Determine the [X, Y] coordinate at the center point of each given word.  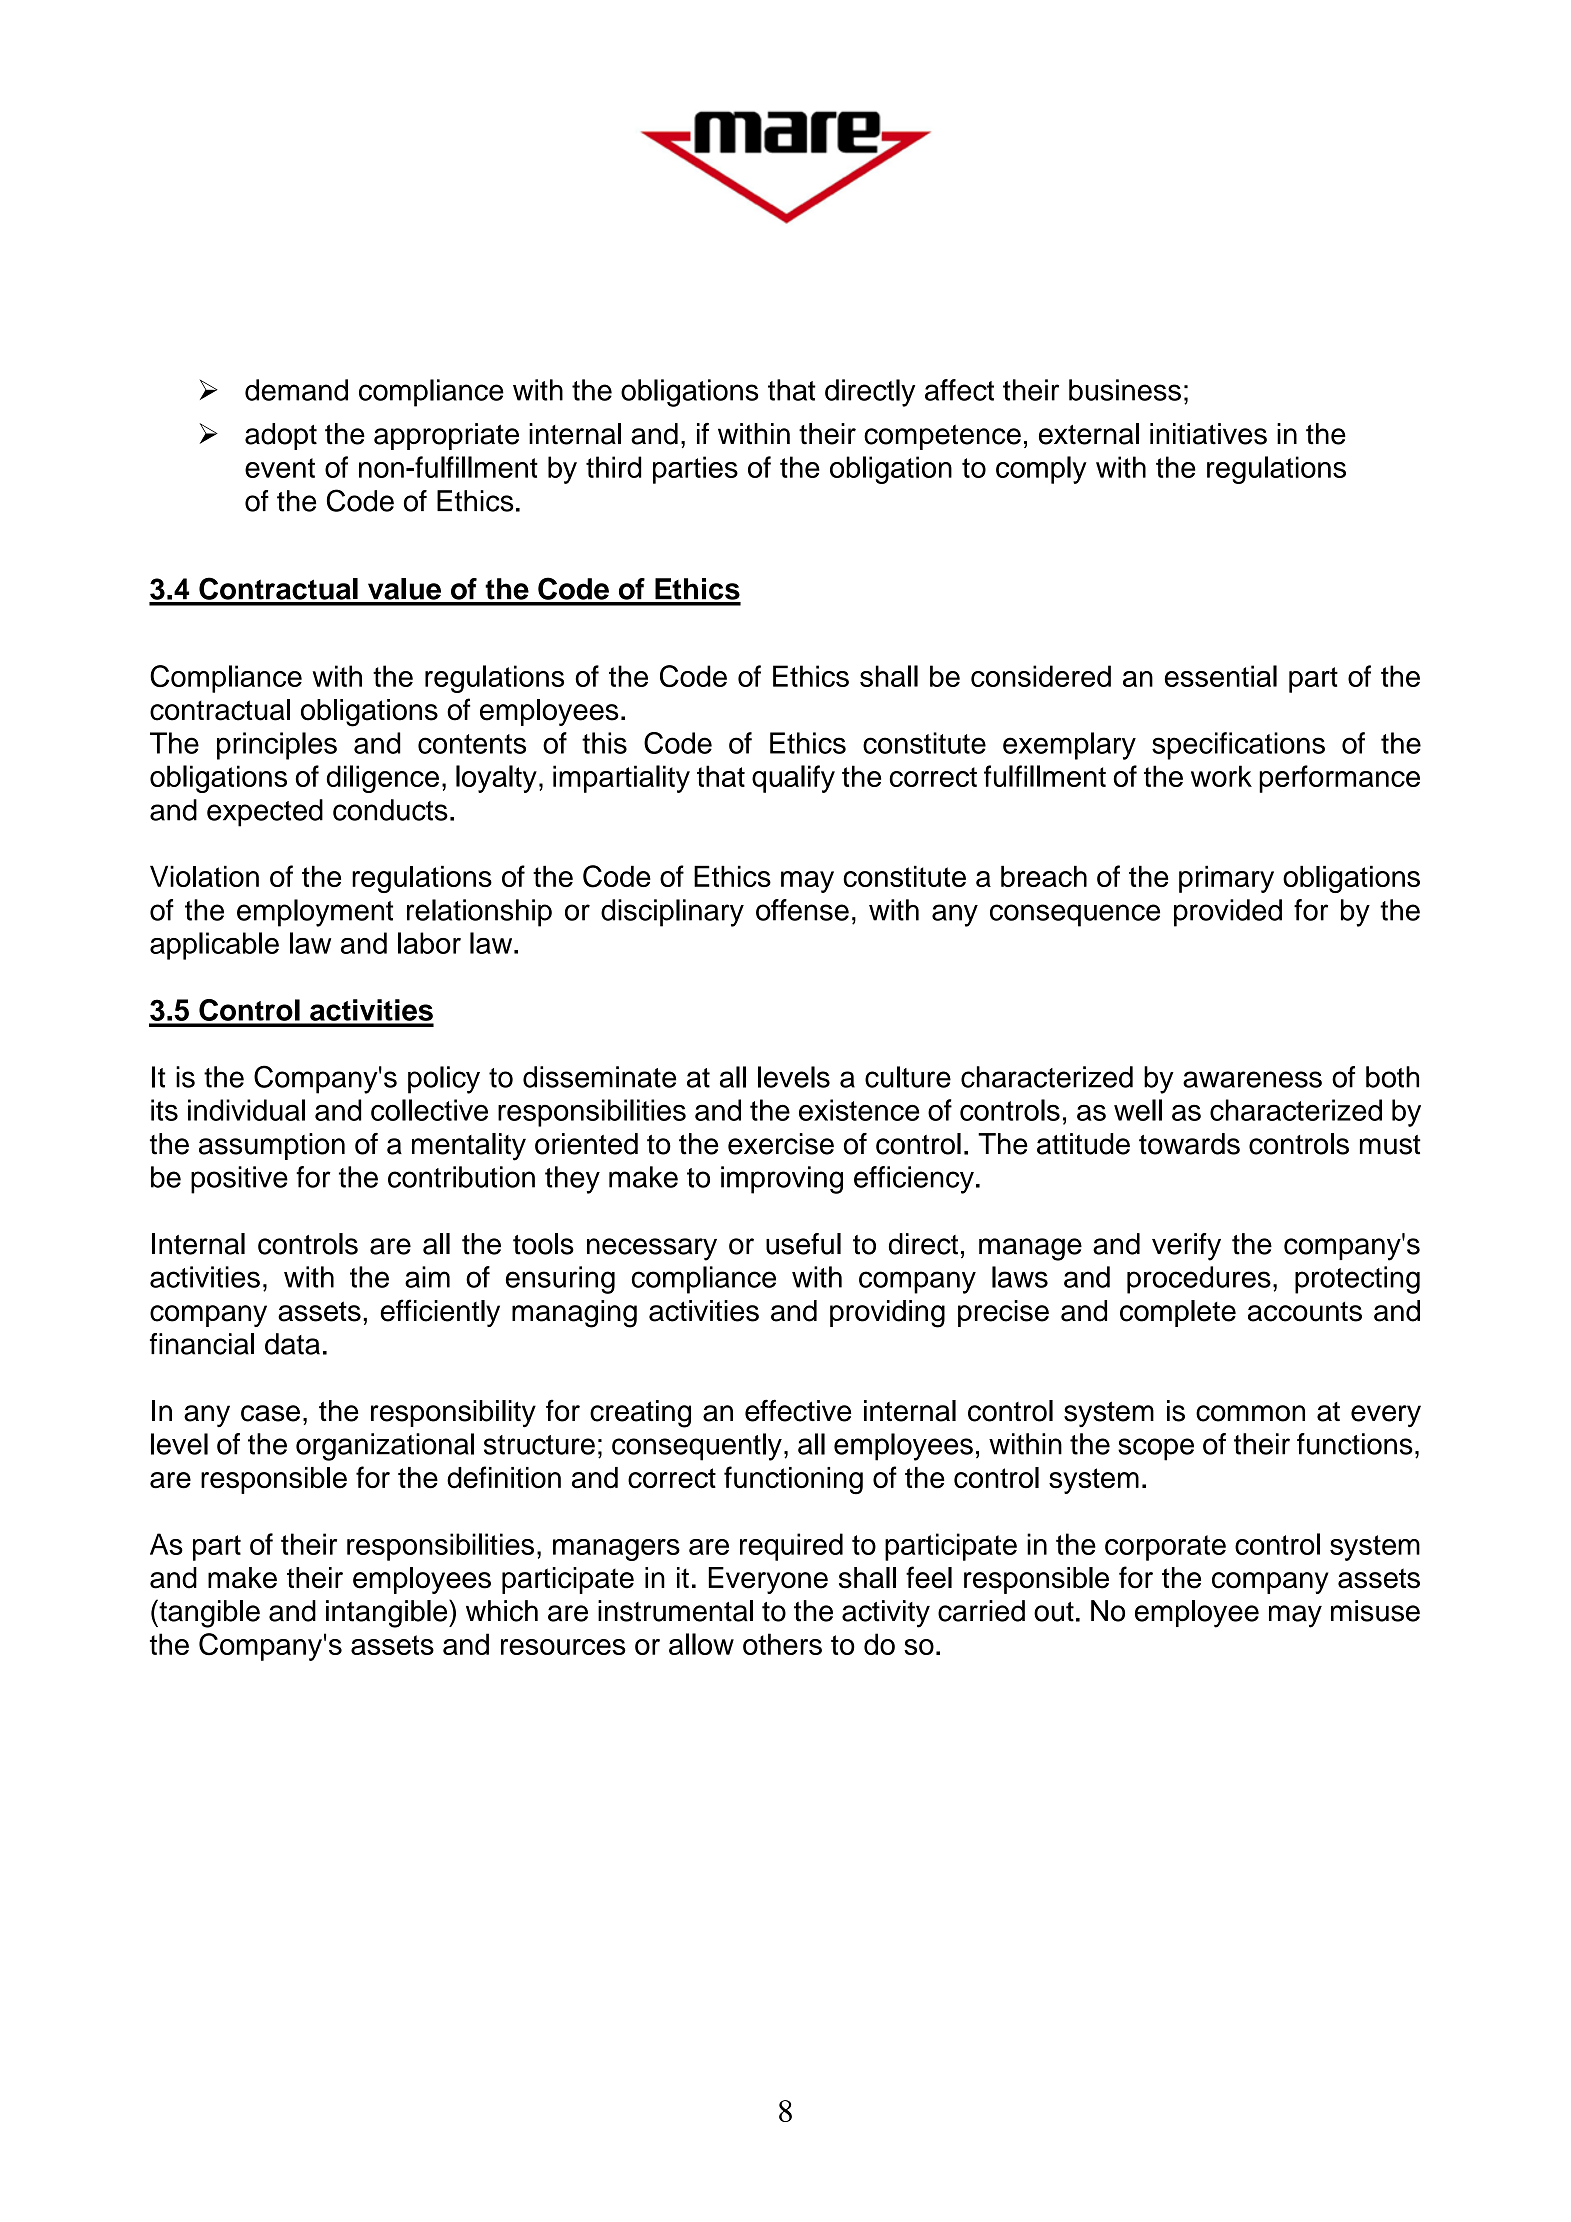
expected [265, 813]
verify [1186, 1247]
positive [239, 1180]
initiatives [1208, 434]
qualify [793, 779]
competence [942, 437]
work [1221, 776]
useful [803, 1244]
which [502, 1611]
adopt [281, 436]
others [782, 1644]
